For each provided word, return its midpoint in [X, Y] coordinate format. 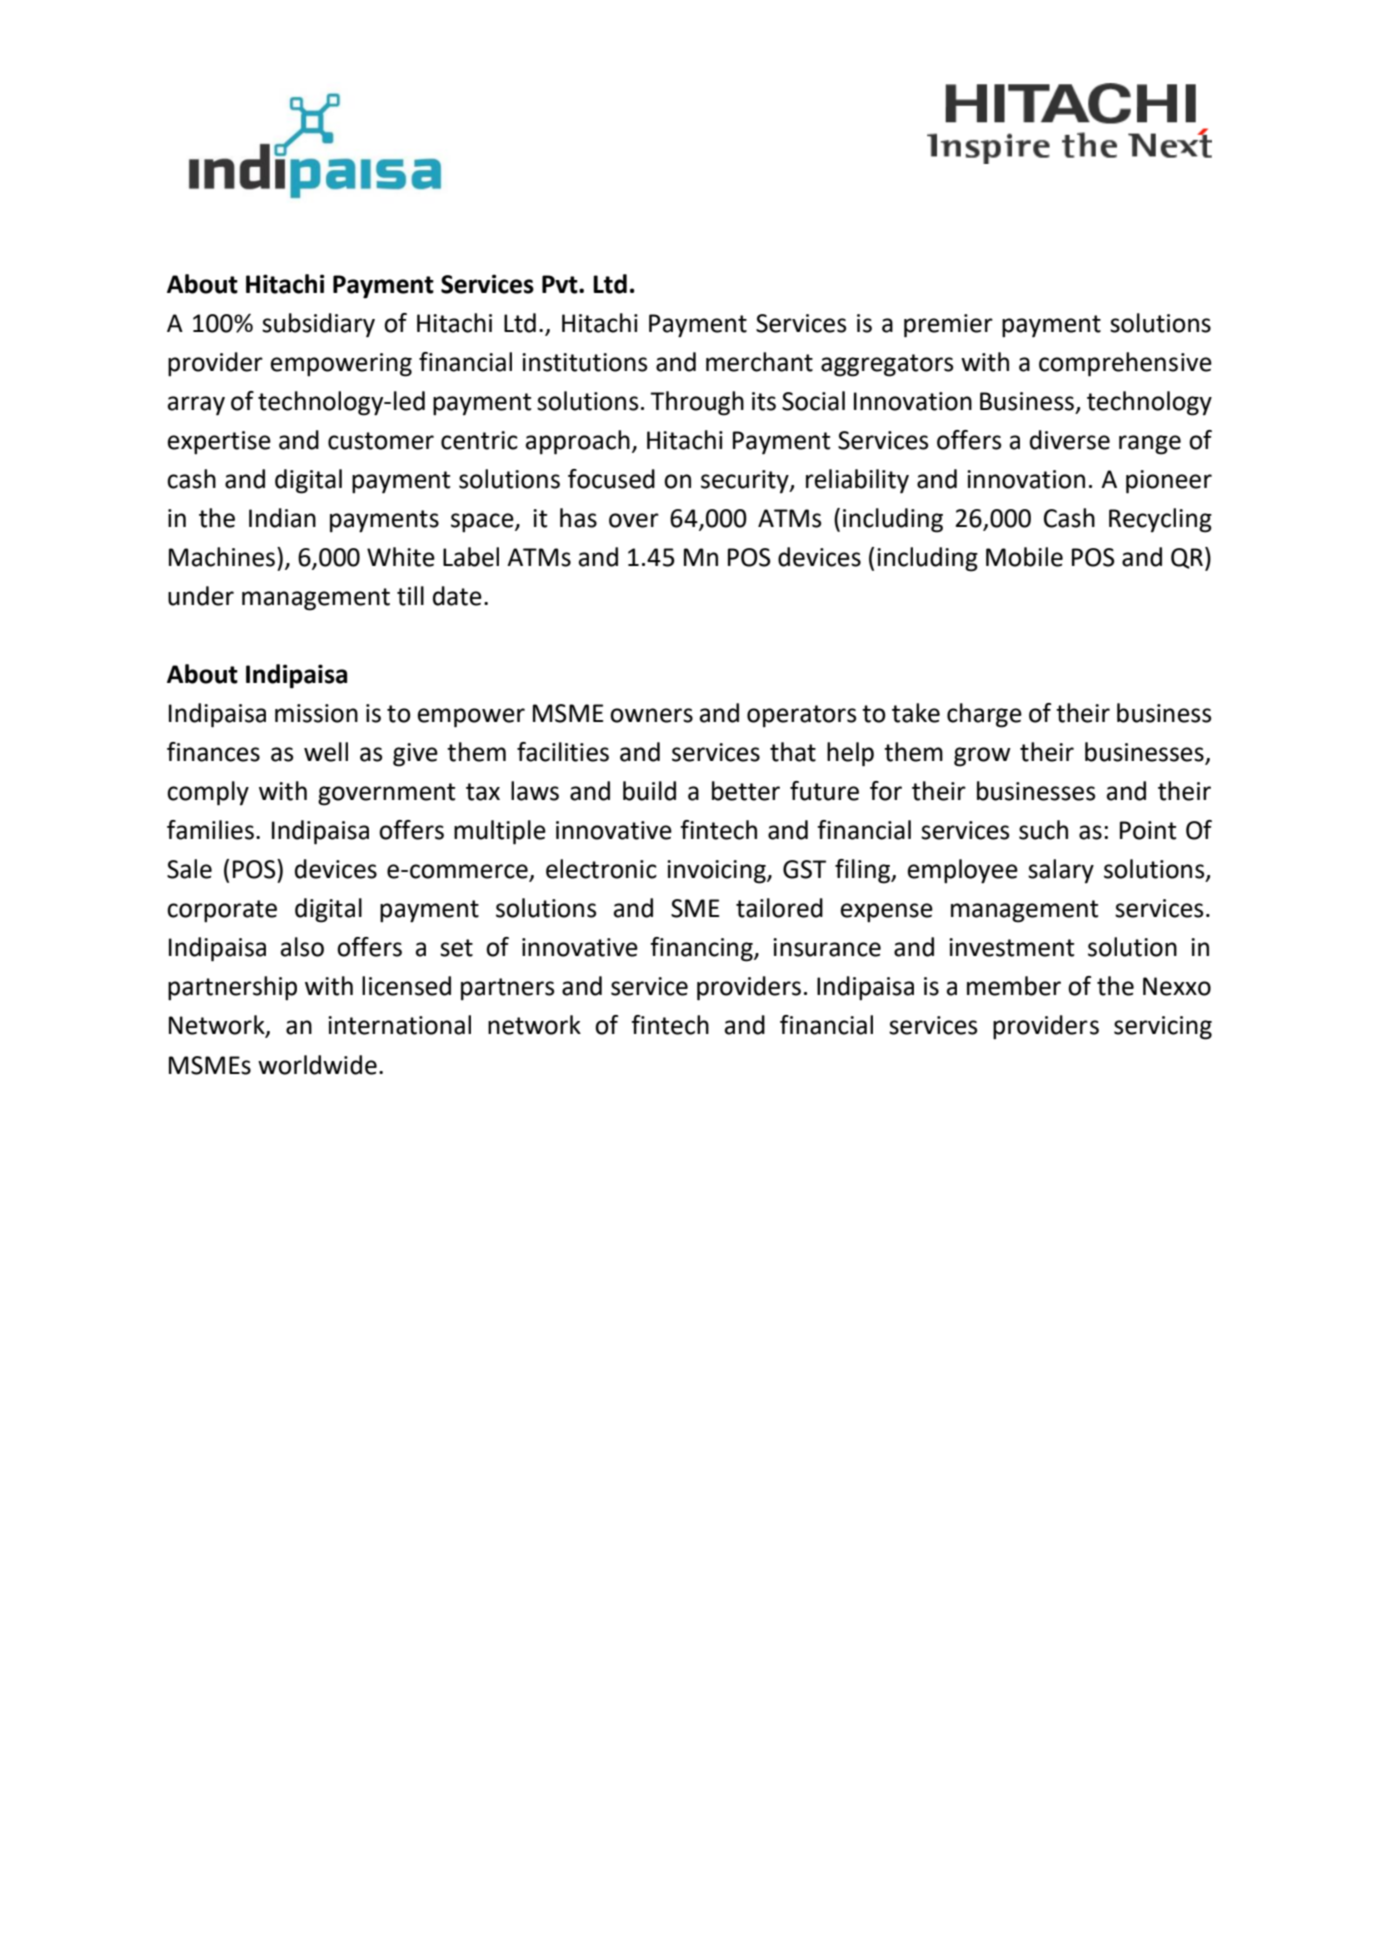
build [649, 791]
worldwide [317, 1065]
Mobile [1024, 557]
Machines [222, 557]
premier [948, 326]
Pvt [561, 284]
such [1043, 830]
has [578, 518]
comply [208, 793]
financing [702, 949]
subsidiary [318, 325]
